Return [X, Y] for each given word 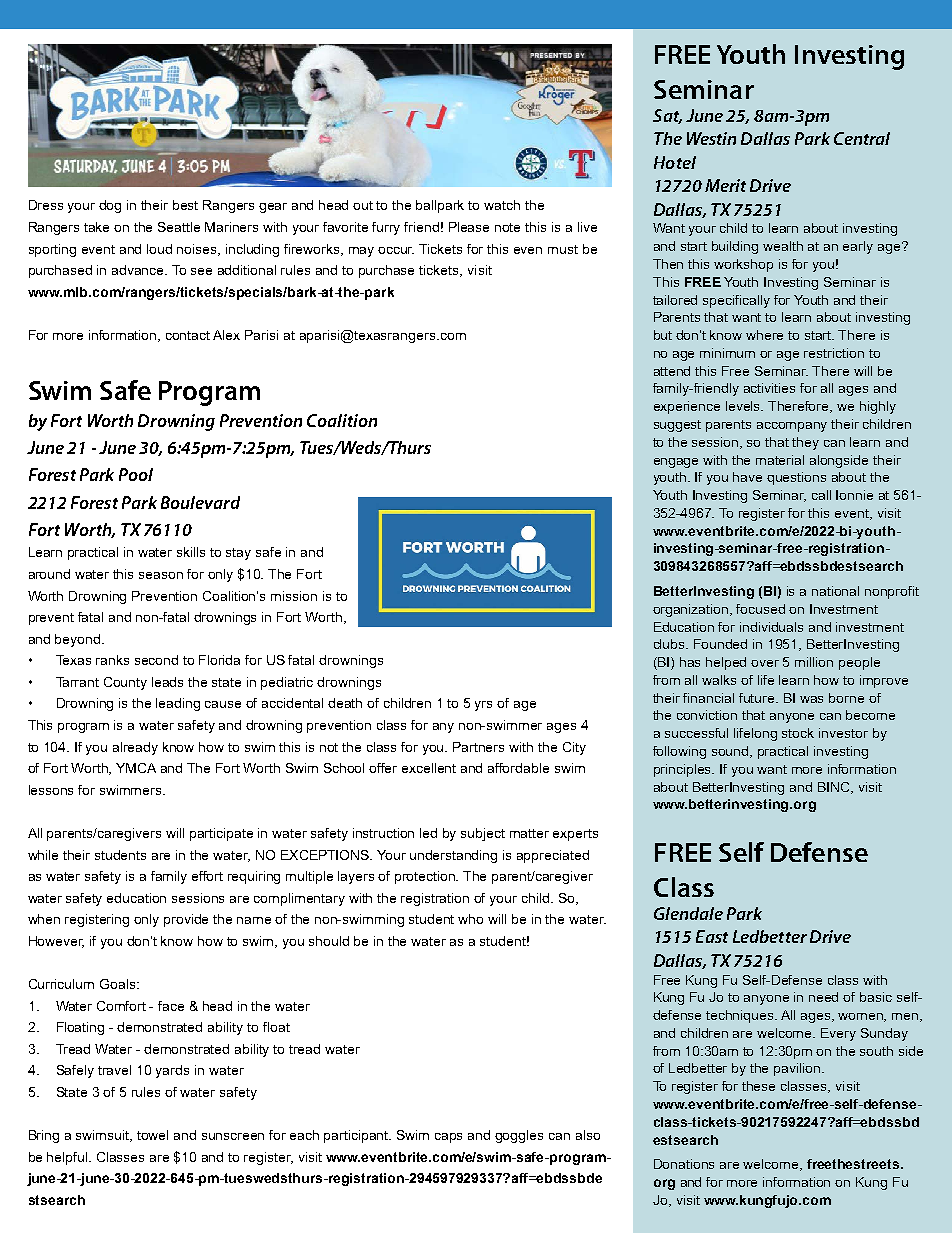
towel [152, 1135]
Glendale [688, 913]
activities [769, 388]
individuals [771, 627]
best [185, 205]
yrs [483, 706]
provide [186, 920]
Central [862, 138]
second [156, 660]
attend [672, 371]
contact [188, 335]
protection [426, 877]
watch [502, 205]
